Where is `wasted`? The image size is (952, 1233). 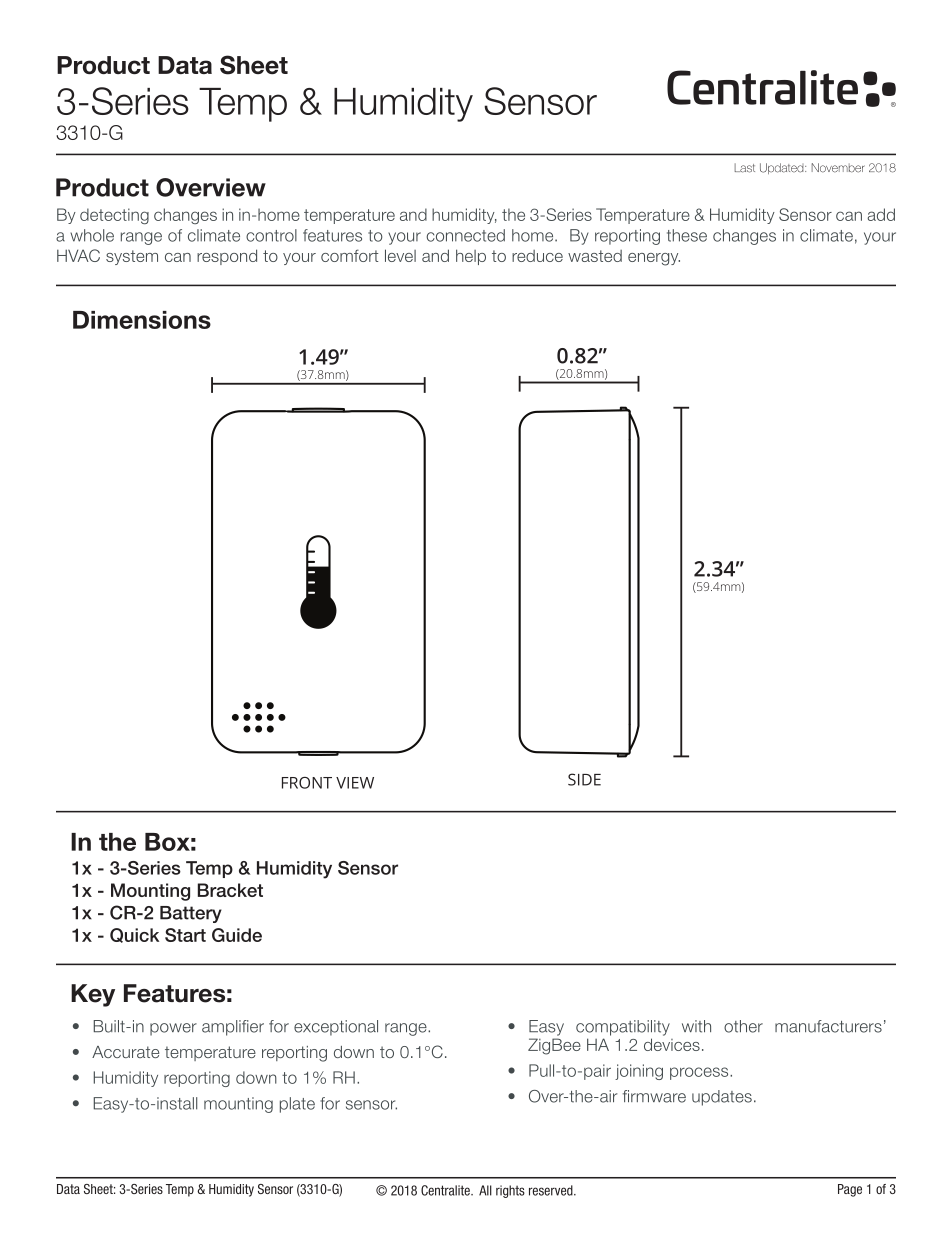 wasted is located at coordinates (595, 256).
